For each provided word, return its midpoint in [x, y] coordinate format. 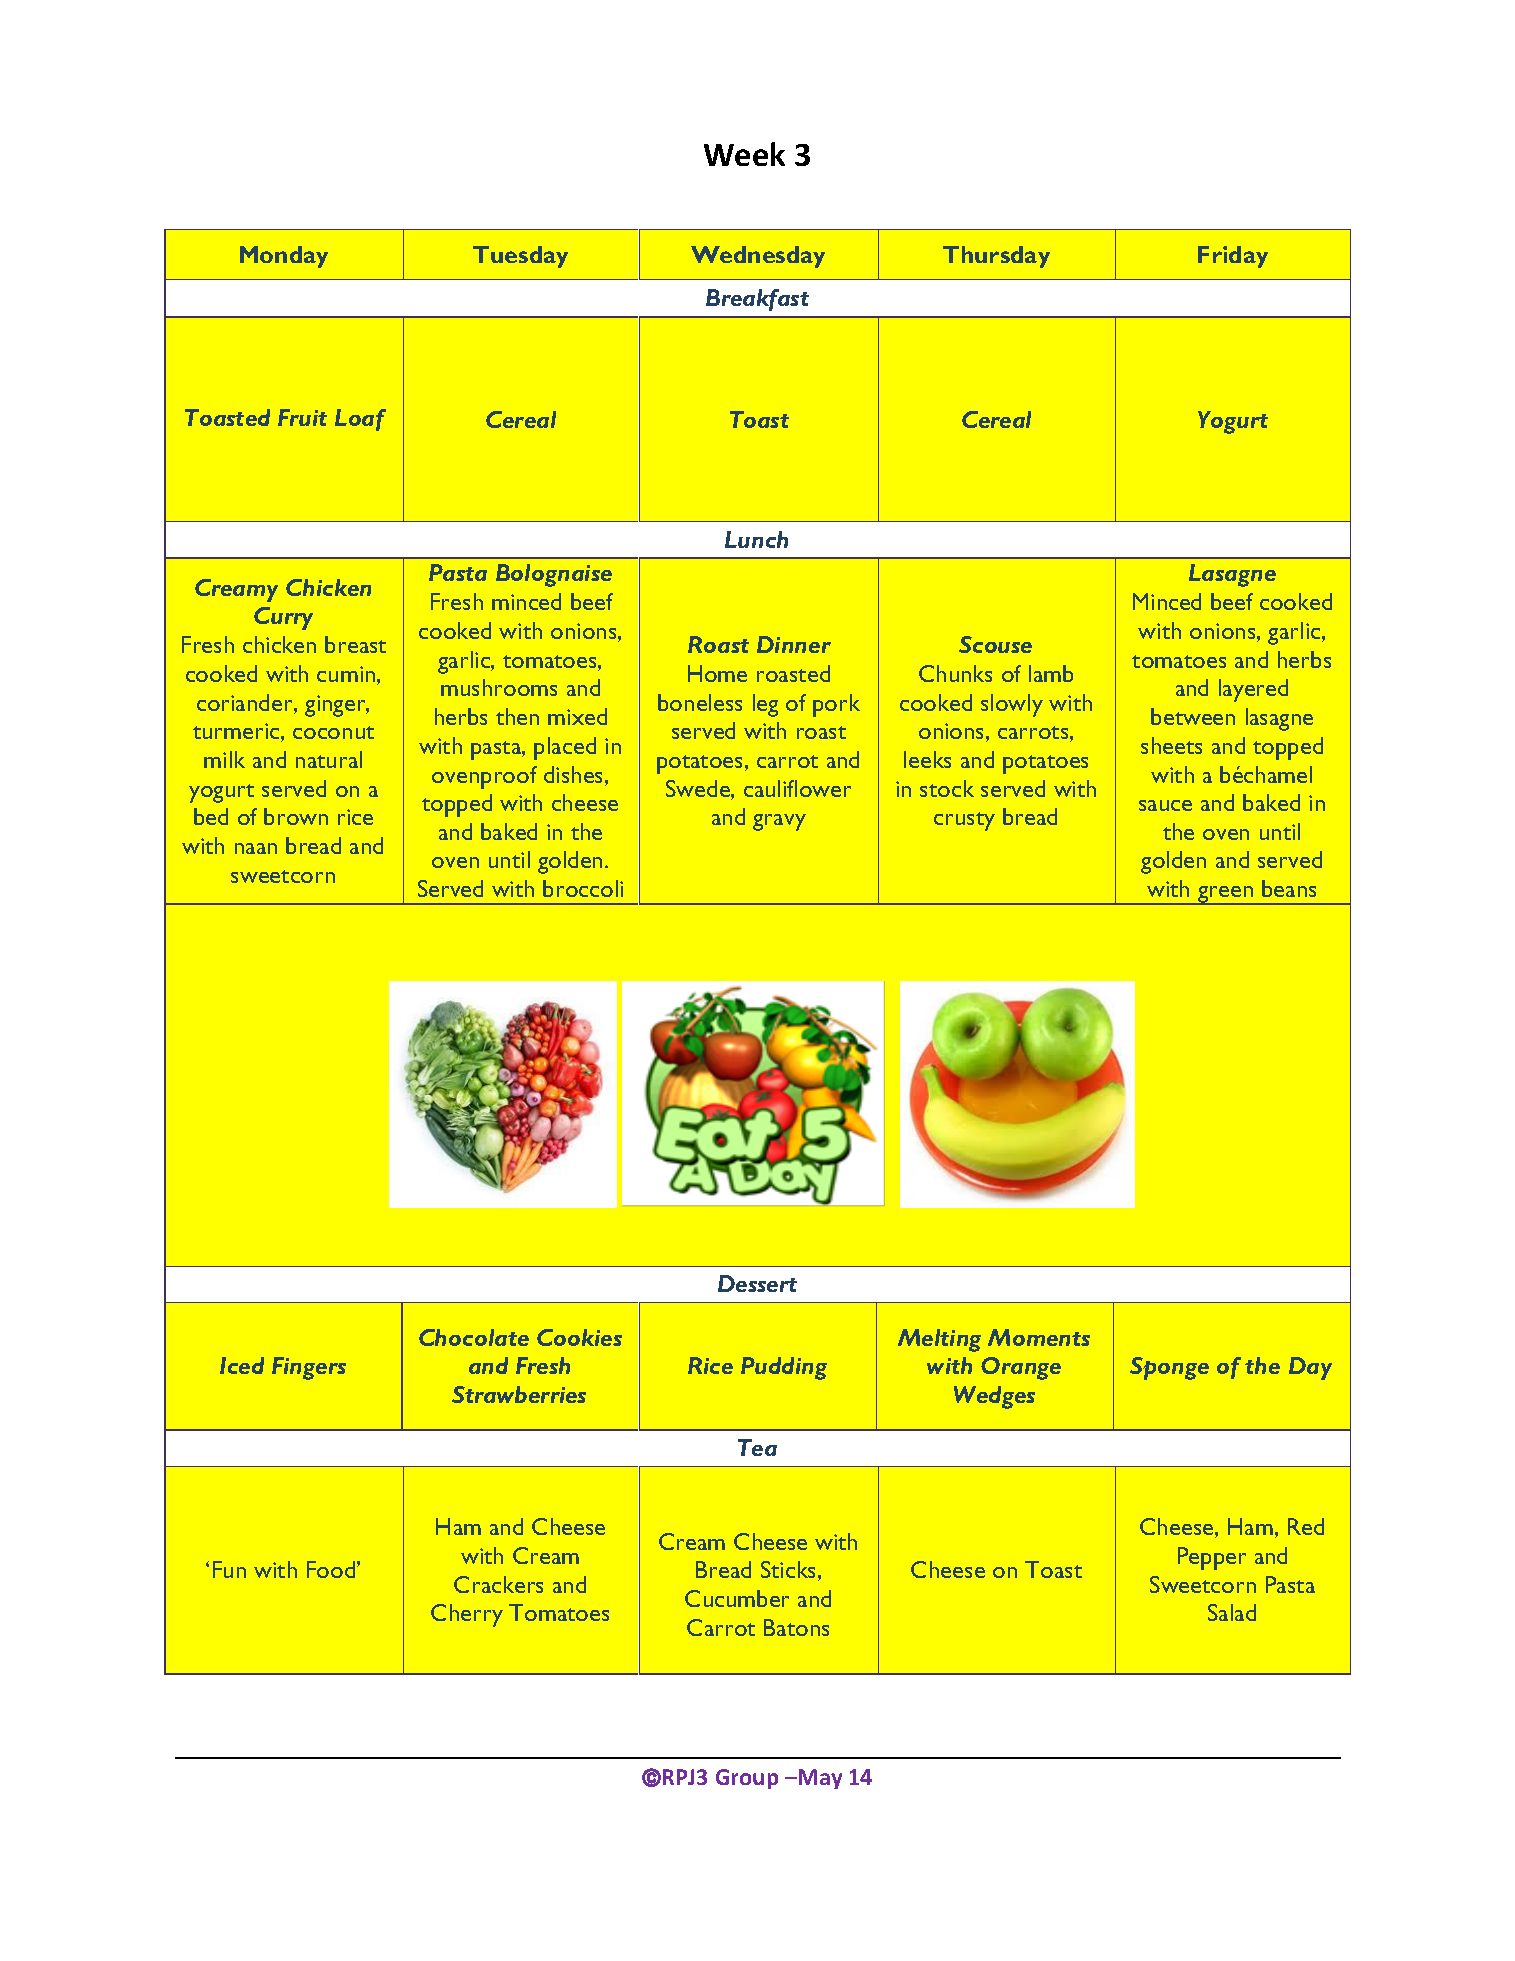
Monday [284, 257]
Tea [757, 1447]
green [1226, 895]
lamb [1051, 673]
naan [256, 848]
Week [744, 154]
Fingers [309, 1368]
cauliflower [797, 788]
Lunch [756, 539]
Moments [1039, 1337]
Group [747, 1779]
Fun [229, 1569]
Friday [1233, 257]
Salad [1232, 1612]
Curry [283, 618]
